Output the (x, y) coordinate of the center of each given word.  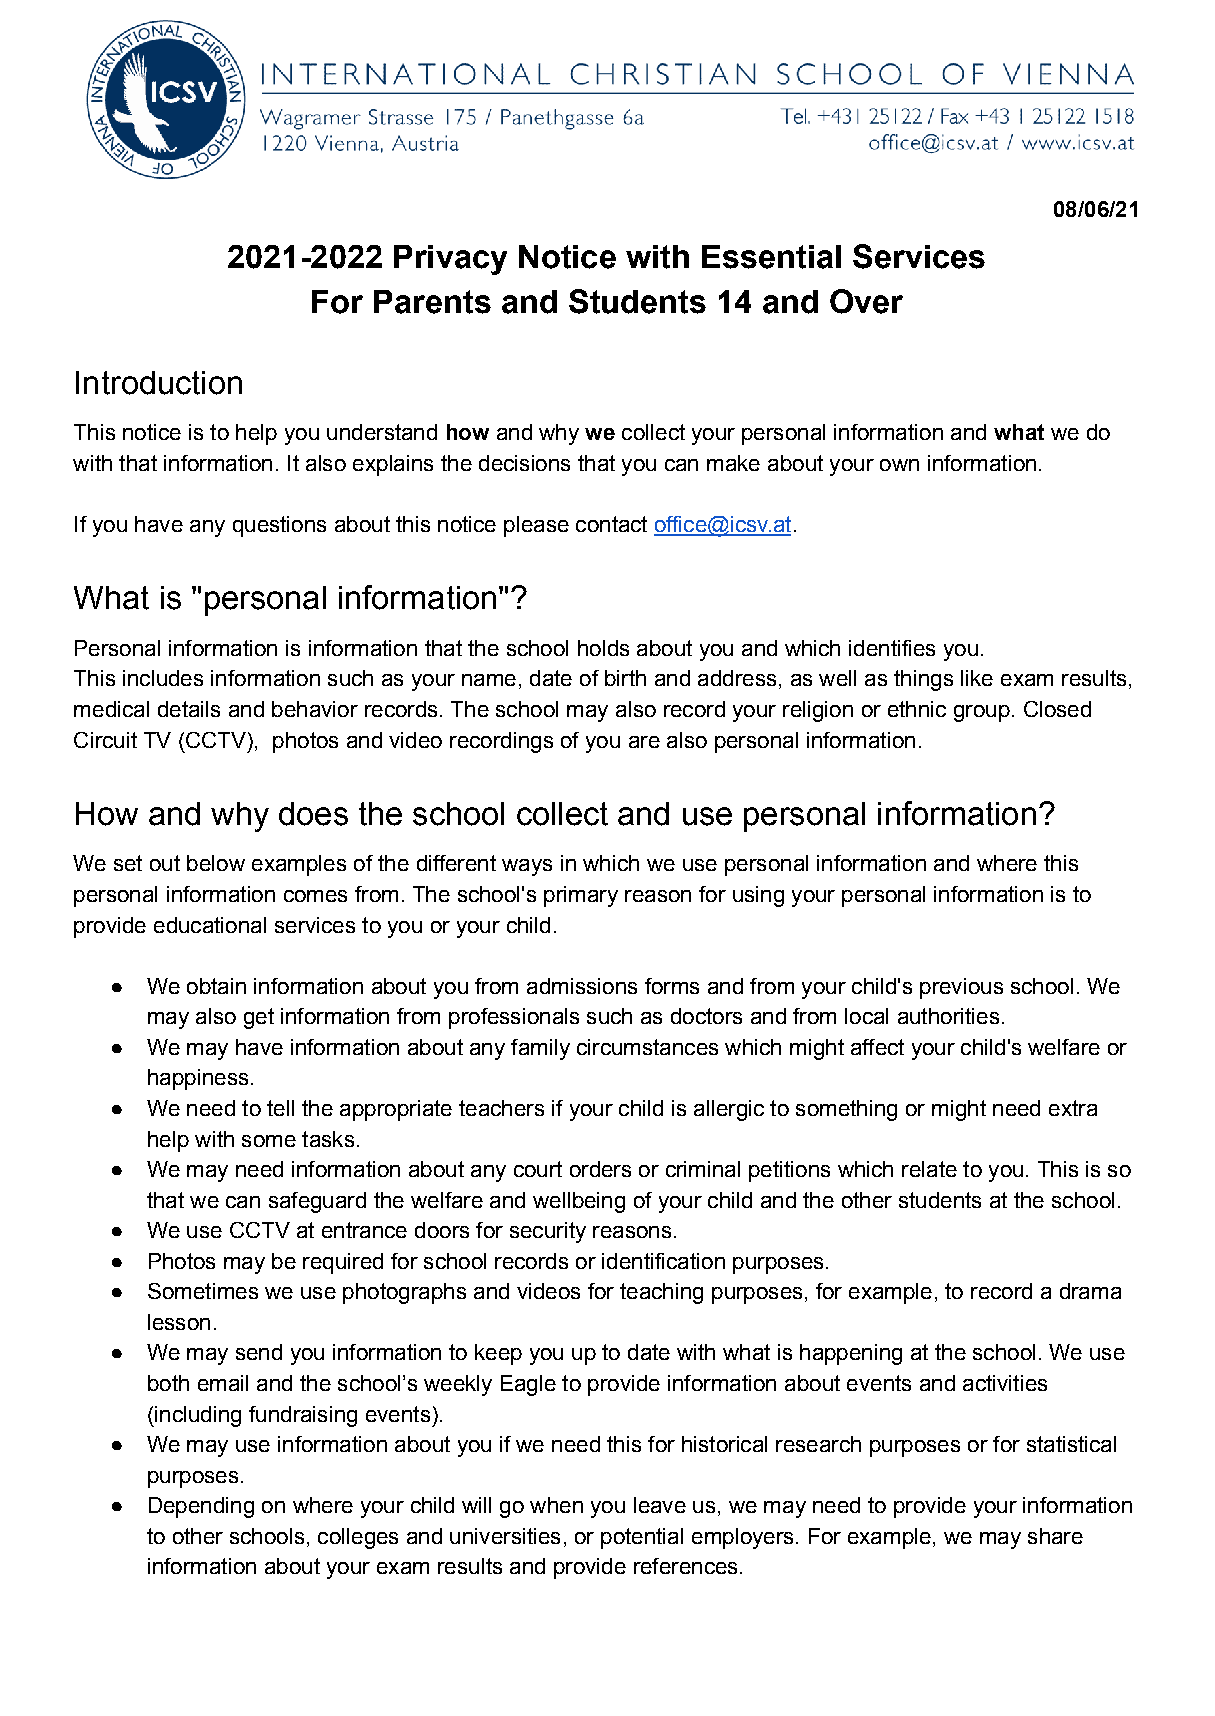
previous (961, 988)
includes (163, 678)
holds (603, 648)
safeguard (317, 1202)
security (548, 1232)
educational (210, 925)
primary (581, 896)
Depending (201, 1507)
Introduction (159, 383)
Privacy (450, 260)
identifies (892, 648)
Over (866, 301)
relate (929, 1169)
